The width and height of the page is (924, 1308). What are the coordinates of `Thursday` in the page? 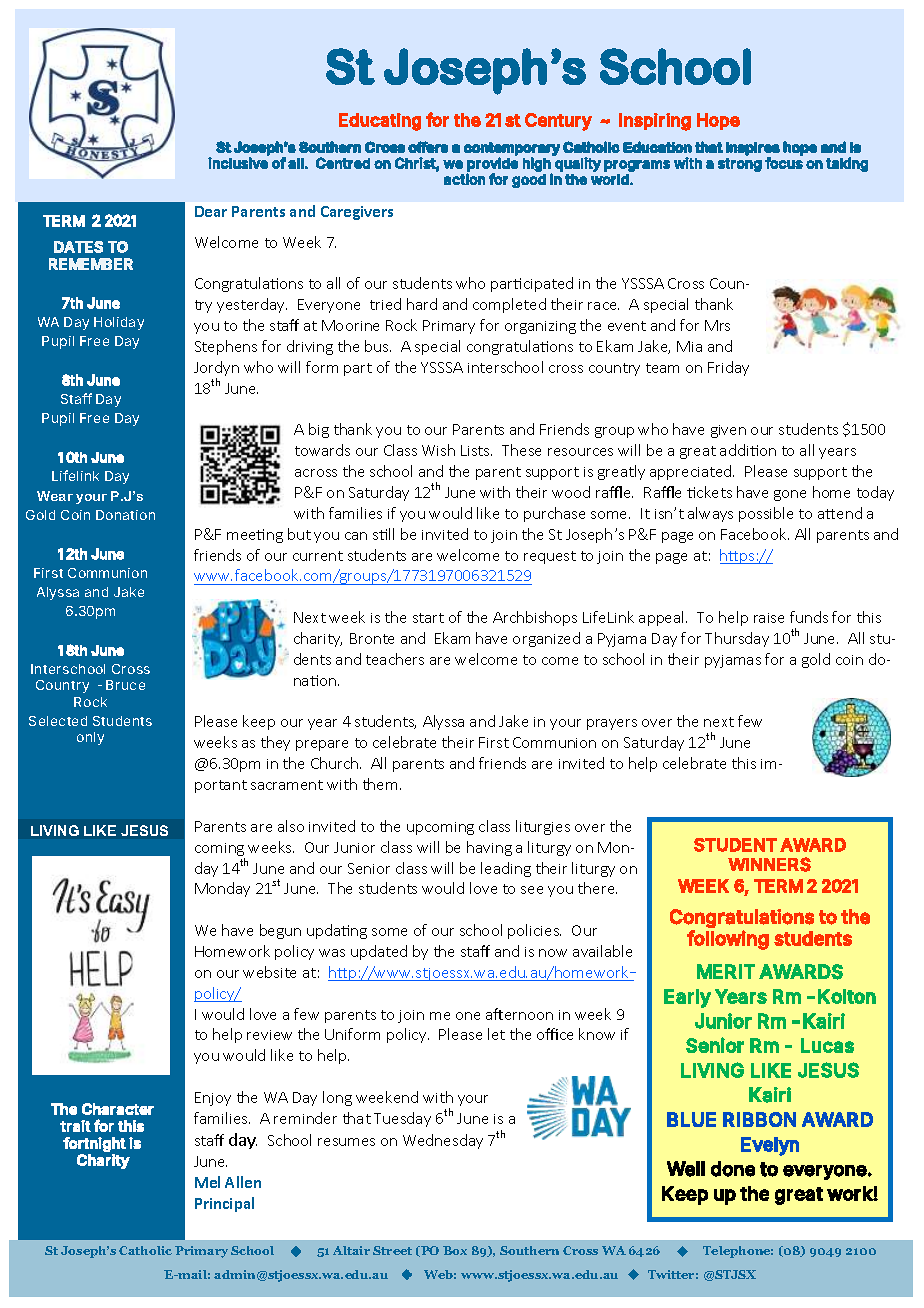 It's located at (737, 639).
